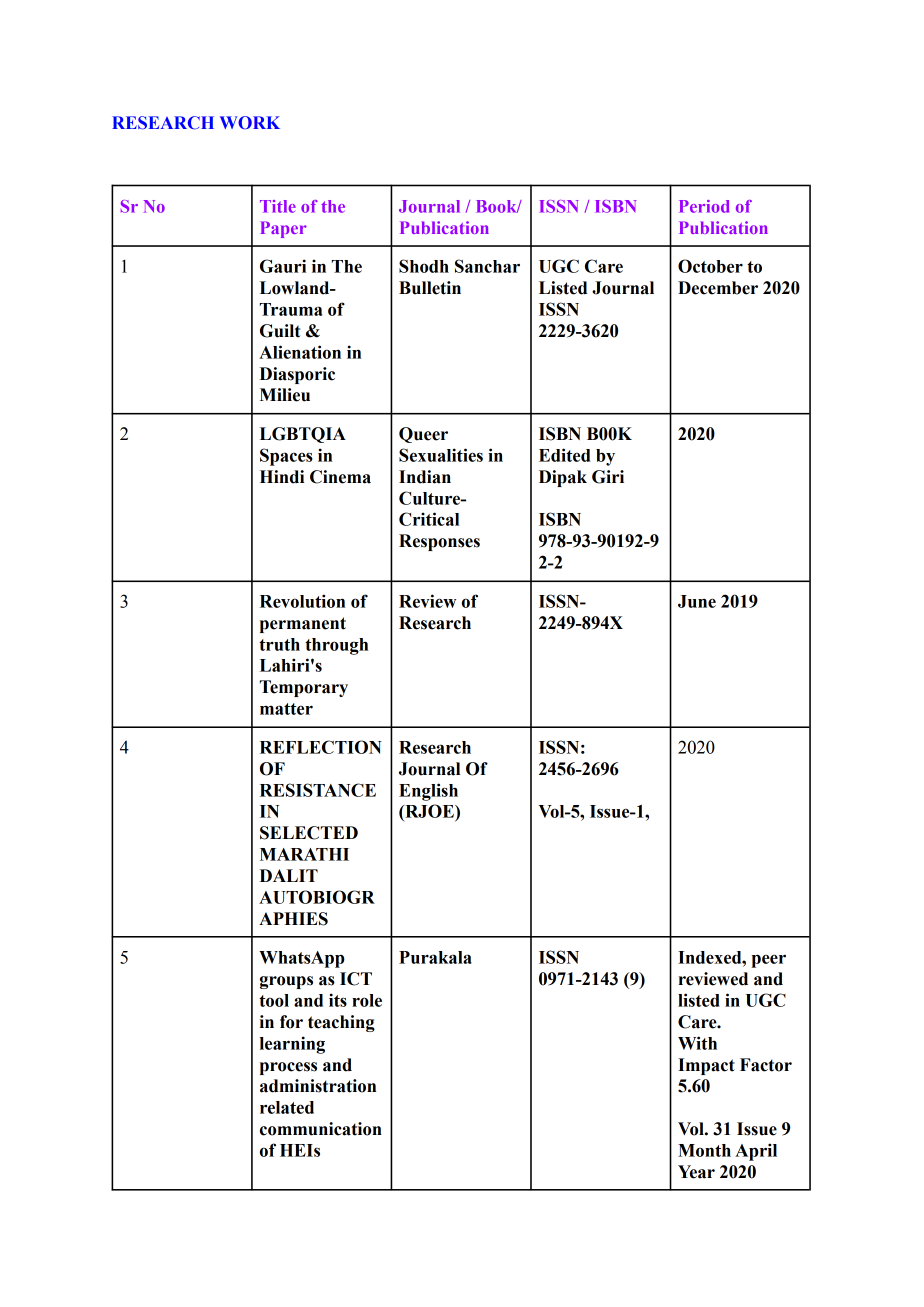 The image size is (924, 1307). I want to click on communication, so click(321, 1129).
